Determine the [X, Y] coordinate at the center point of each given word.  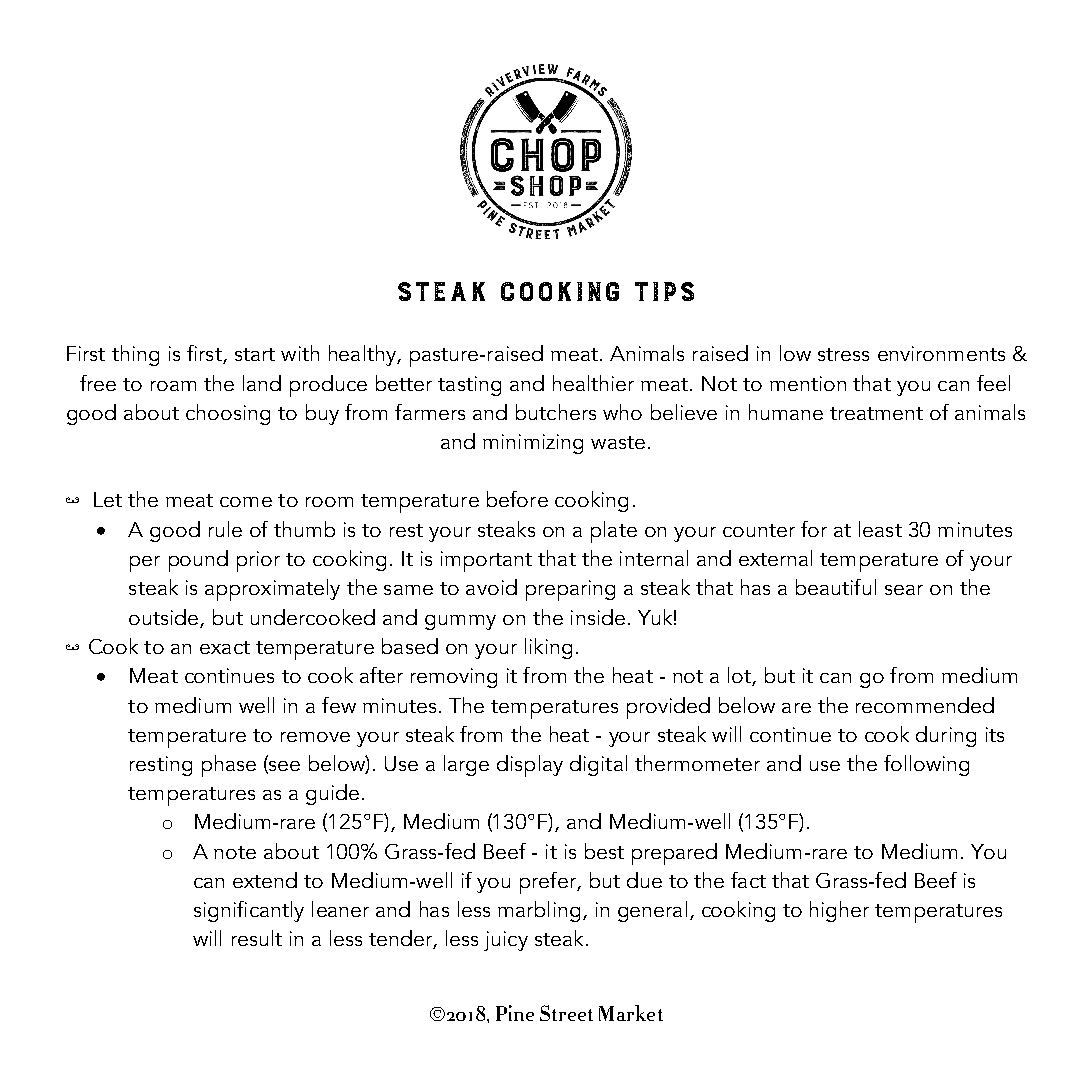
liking [548, 648]
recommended [925, 705]
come [246, 502]
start [255, 354]
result [257, 938]
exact [225, 647]
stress [843, 354]
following [926, 765]
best [604, 851]
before [517, 499]
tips [664, 291]
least [880, 529]
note [235, 852]
